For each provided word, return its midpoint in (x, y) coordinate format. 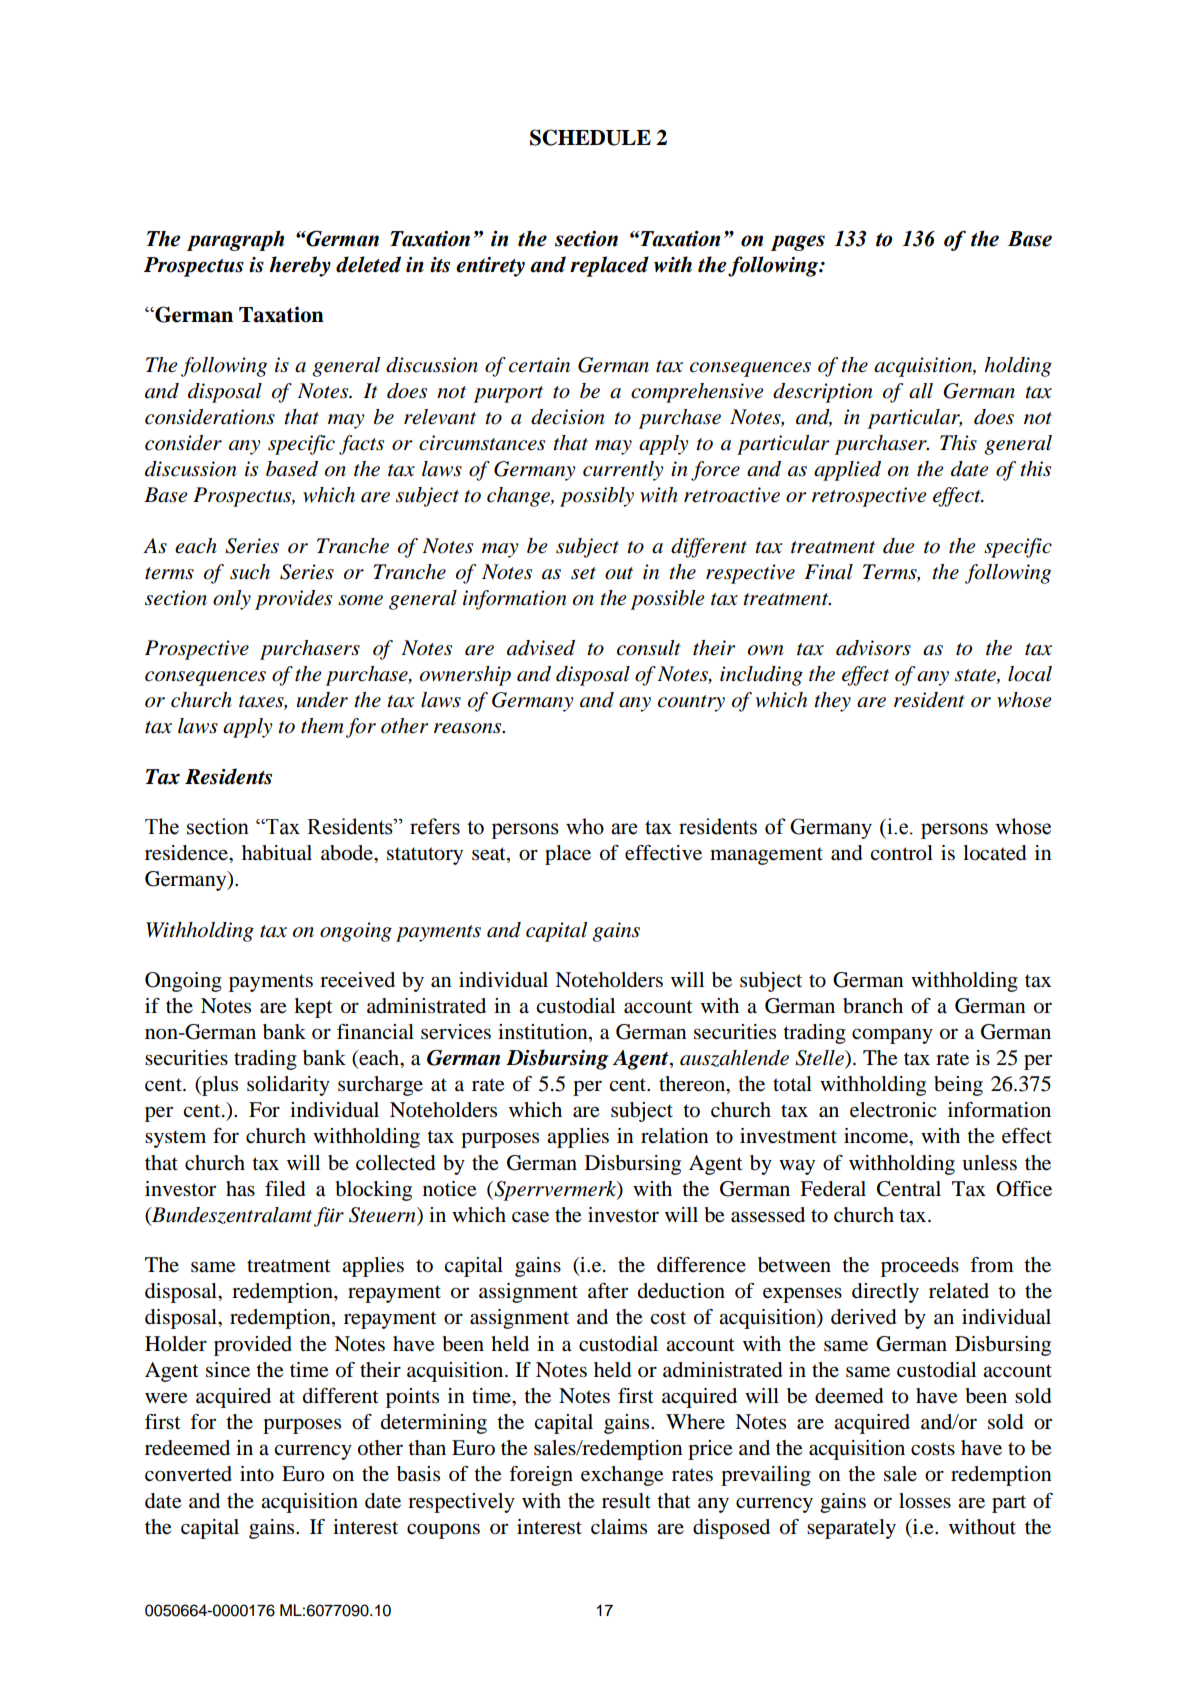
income (877, 1137)
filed (285, 1189)
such (250, 572)
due (898, 546)
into (257, 1474)
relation (675, 1136)
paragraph (235, 240)
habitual (277, 853)
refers (435, 826)
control (901, 853)
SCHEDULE (590, 137)
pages (798, 243)
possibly (597, 497)
